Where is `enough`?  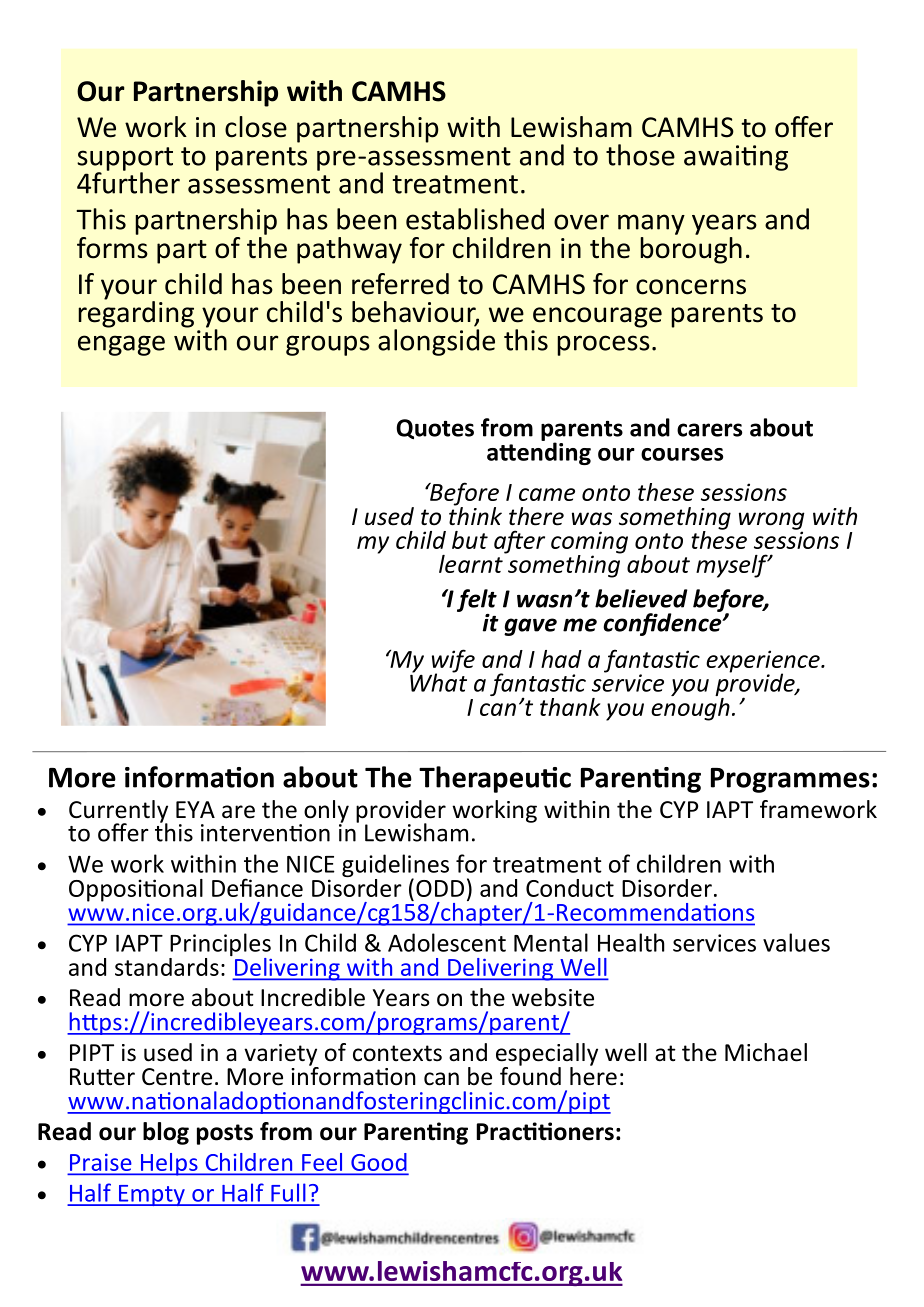
enough is located at coordinates (690, 708).
